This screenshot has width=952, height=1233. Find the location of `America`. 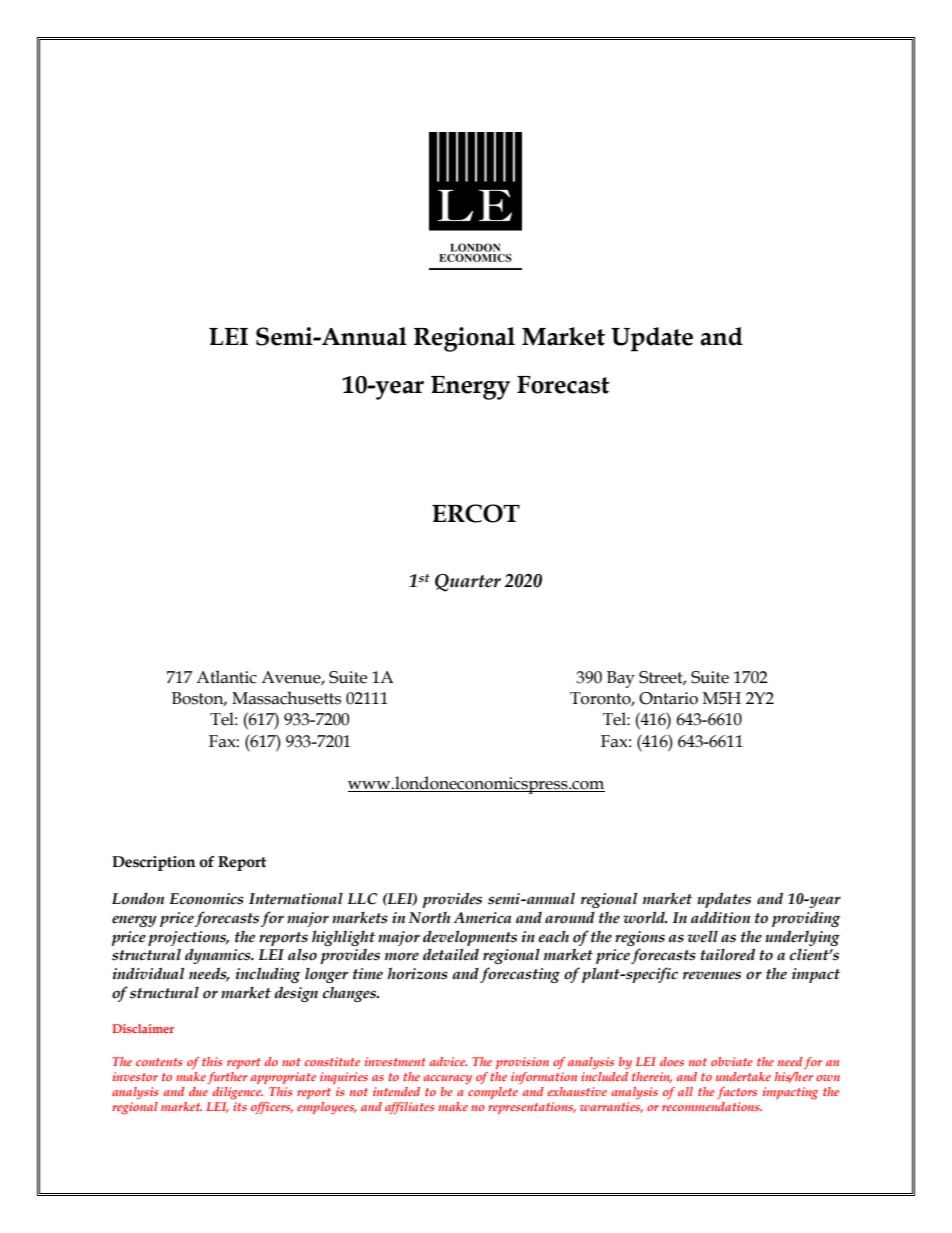

America is located at coordinates (482, 918).
